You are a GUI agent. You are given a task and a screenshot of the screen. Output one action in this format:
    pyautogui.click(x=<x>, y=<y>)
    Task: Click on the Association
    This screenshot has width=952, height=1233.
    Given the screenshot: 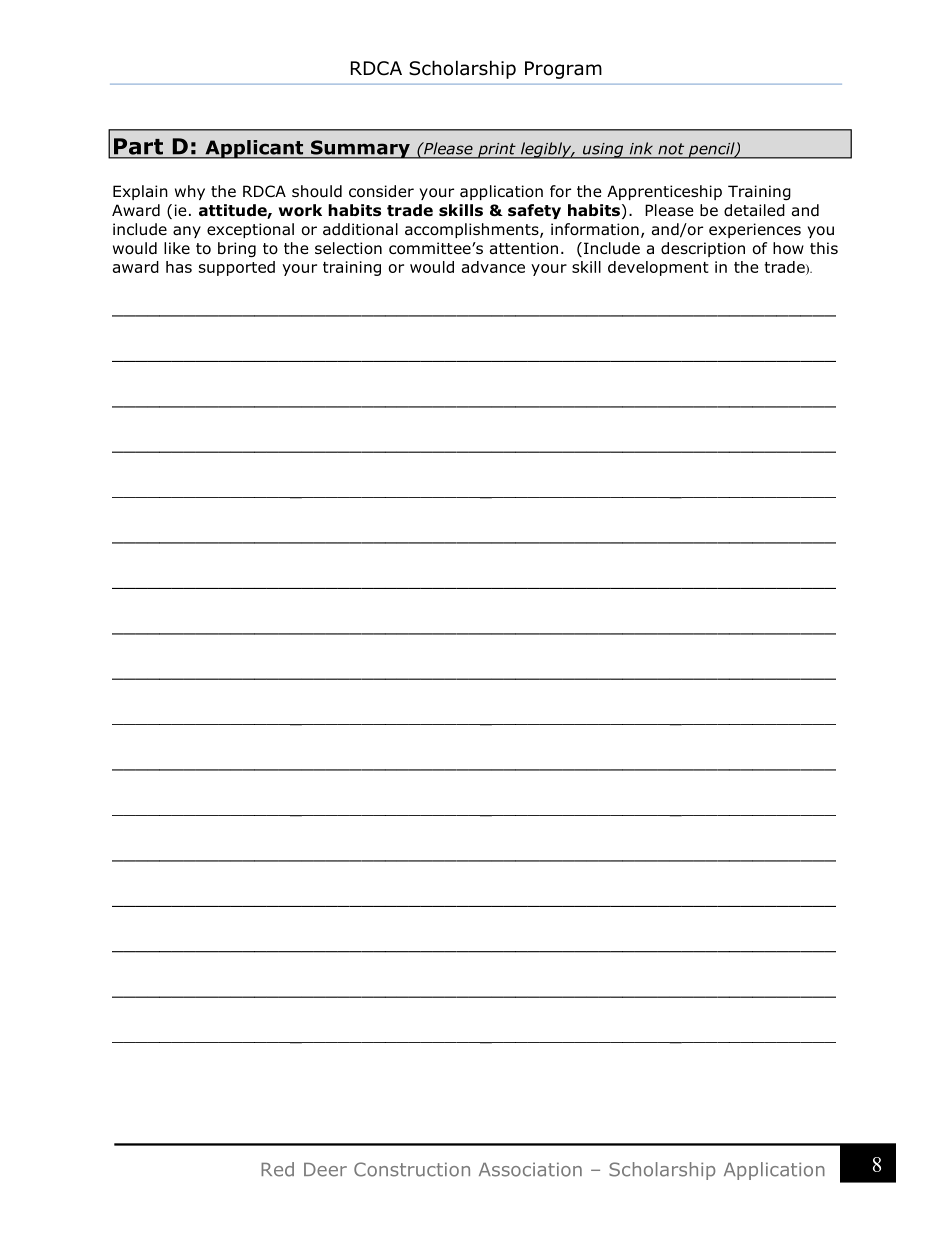 What is the action you would take?
    pyautogui.click(x=530, y=1169)
